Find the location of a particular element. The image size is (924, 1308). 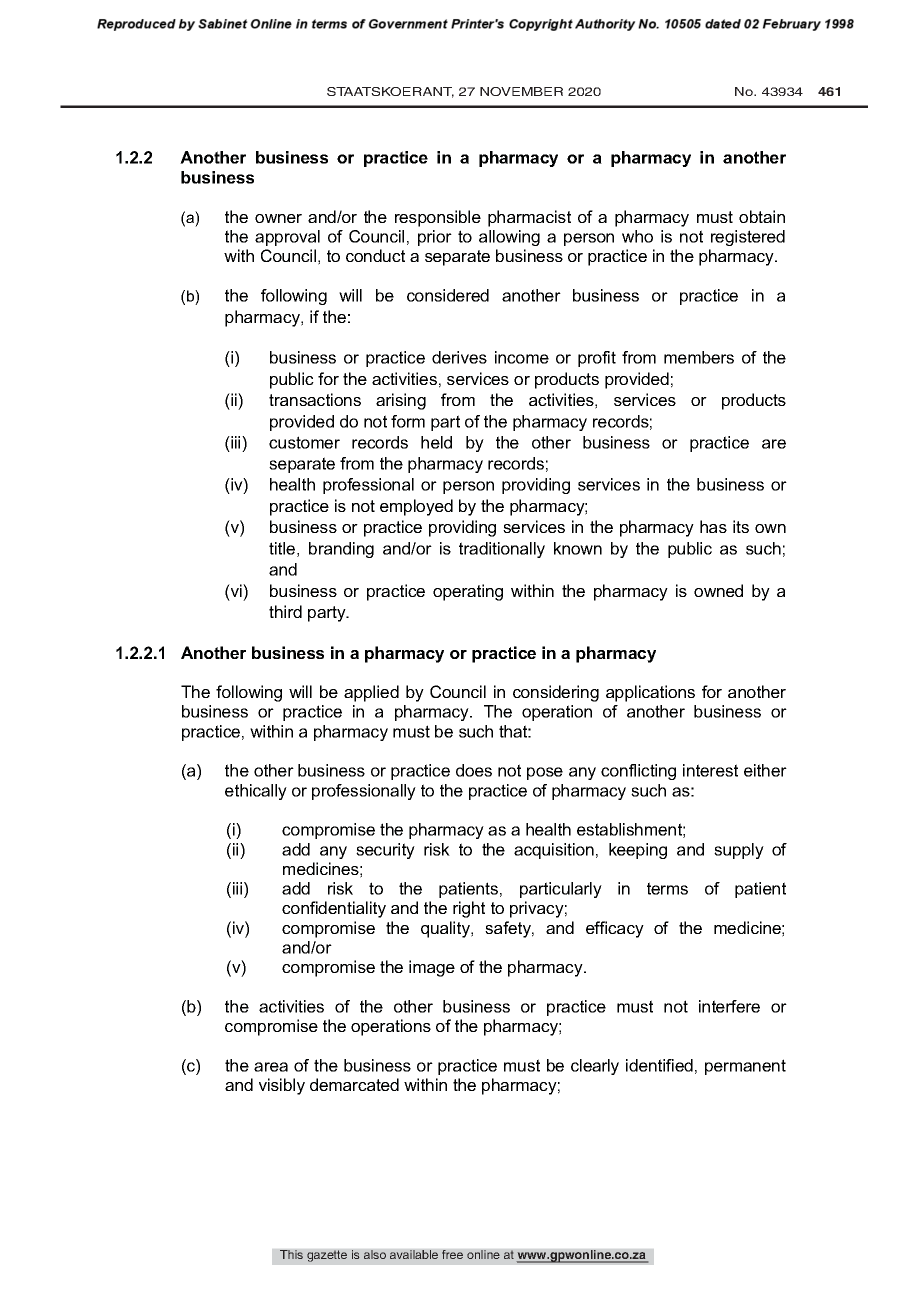

supply is located at coordinates (739, 851).
